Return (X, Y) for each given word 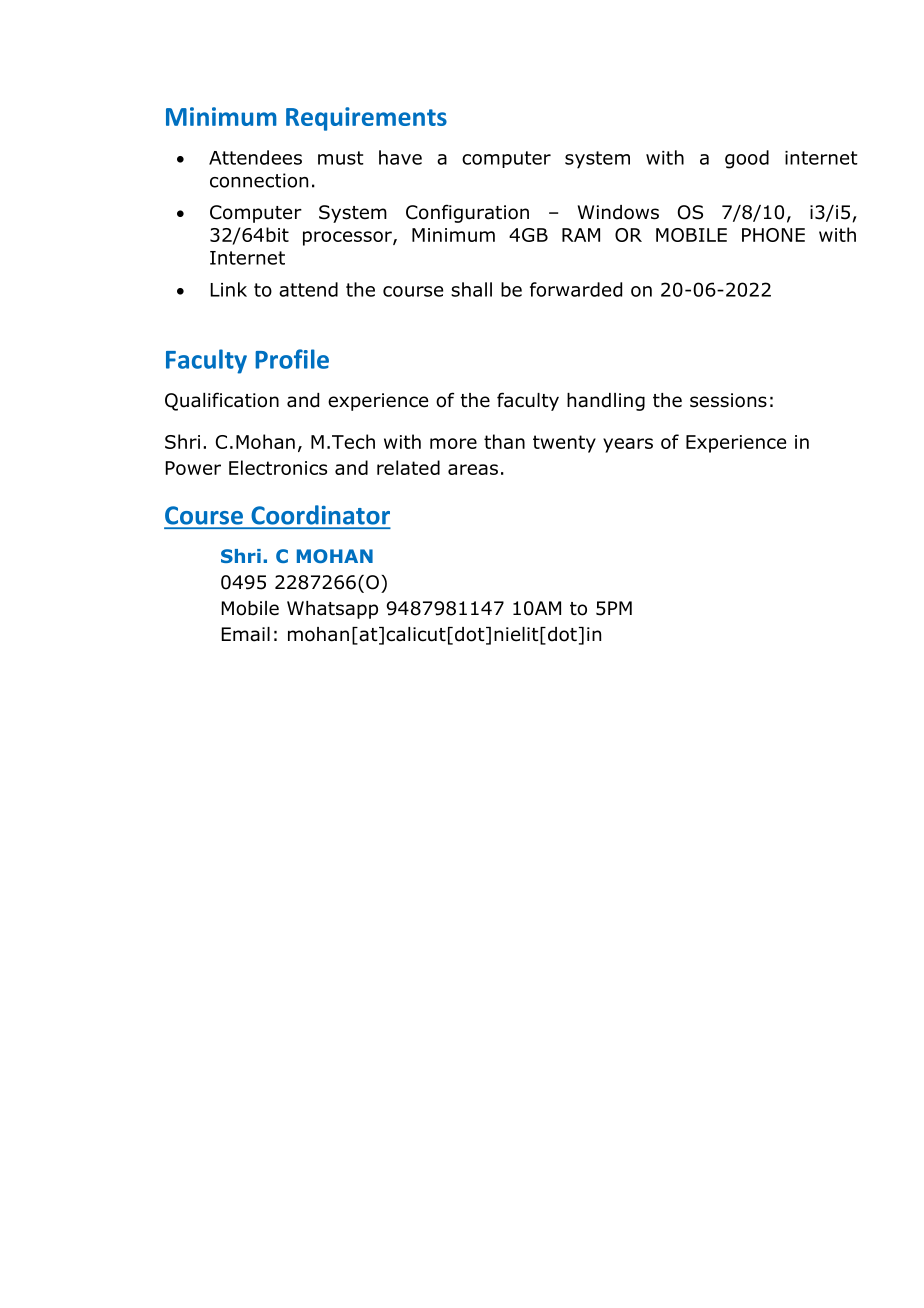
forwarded (576, 289)
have (400, 157)
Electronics (278, 467)
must (341, 158)
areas (473, 469)
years (628, 445)
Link (229, 289)
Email (246, 634)
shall (471, 289)
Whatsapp (332, 610)
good (747, 159)
